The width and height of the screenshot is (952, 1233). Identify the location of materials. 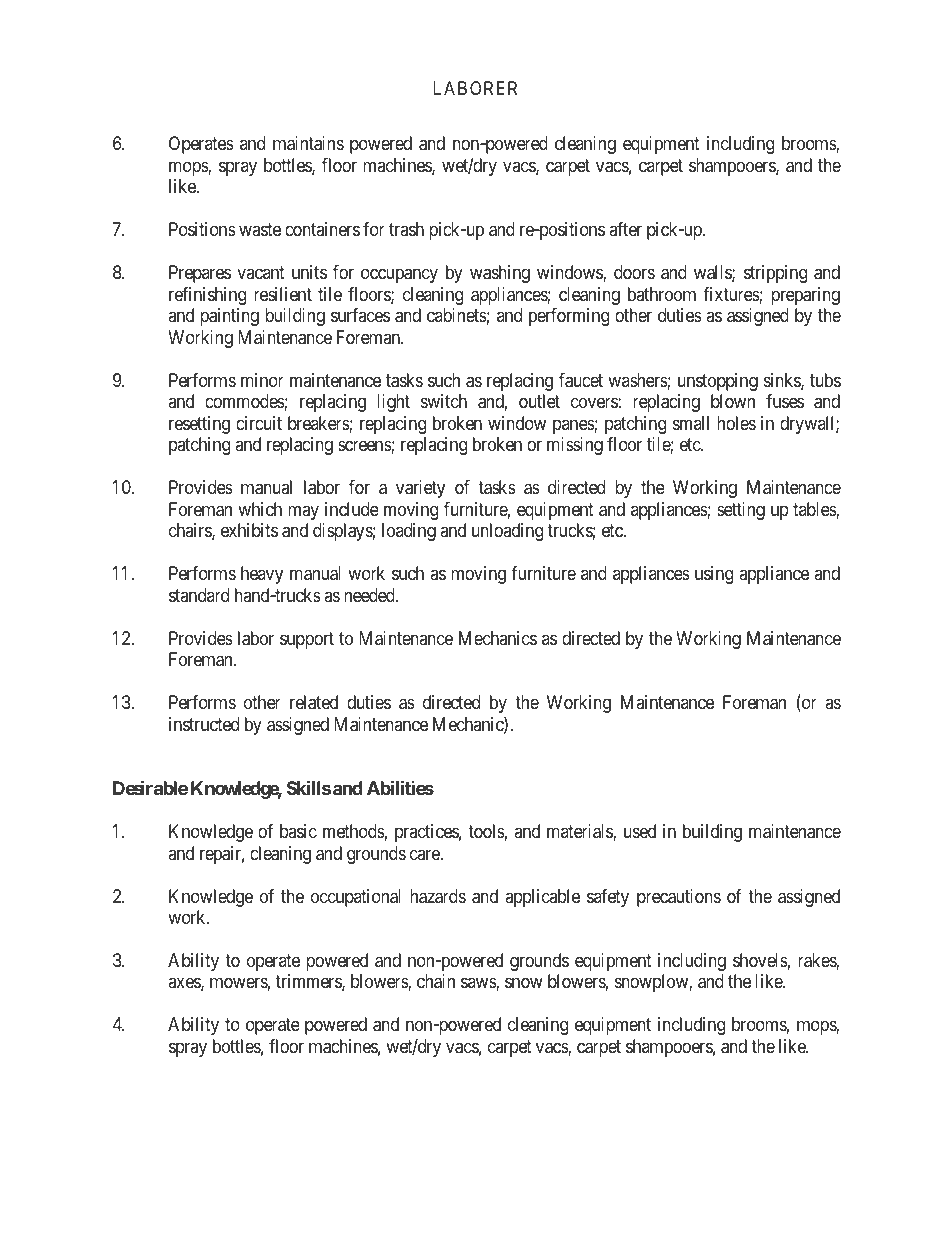
(580, 832).
